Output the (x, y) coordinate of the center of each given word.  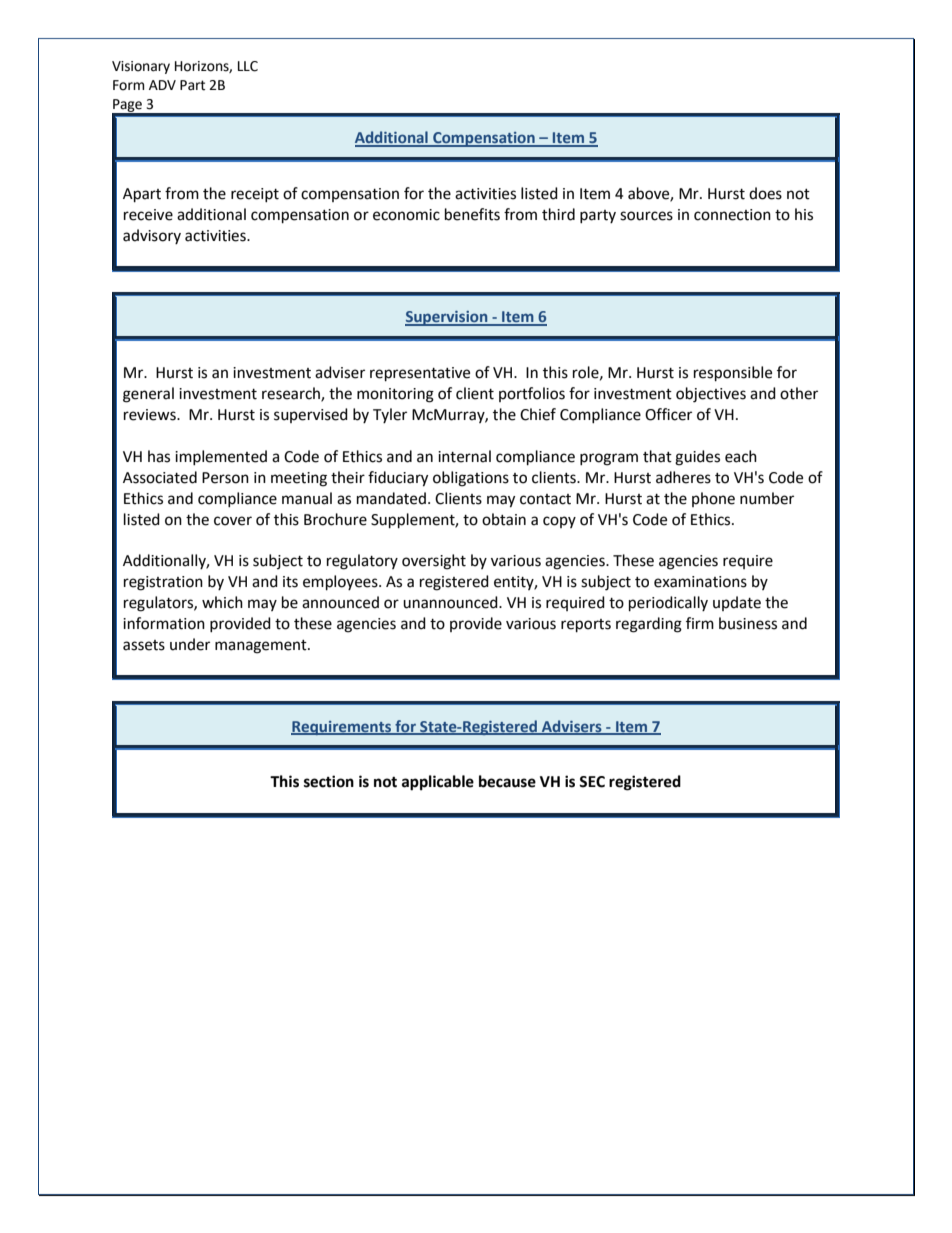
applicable (438, 783)
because (507, 781)
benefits (472, 214)
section (329, 781)
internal (464, 456)
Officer (668, 414)
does (765, 193)
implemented (221, 457)
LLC (248, 66)
